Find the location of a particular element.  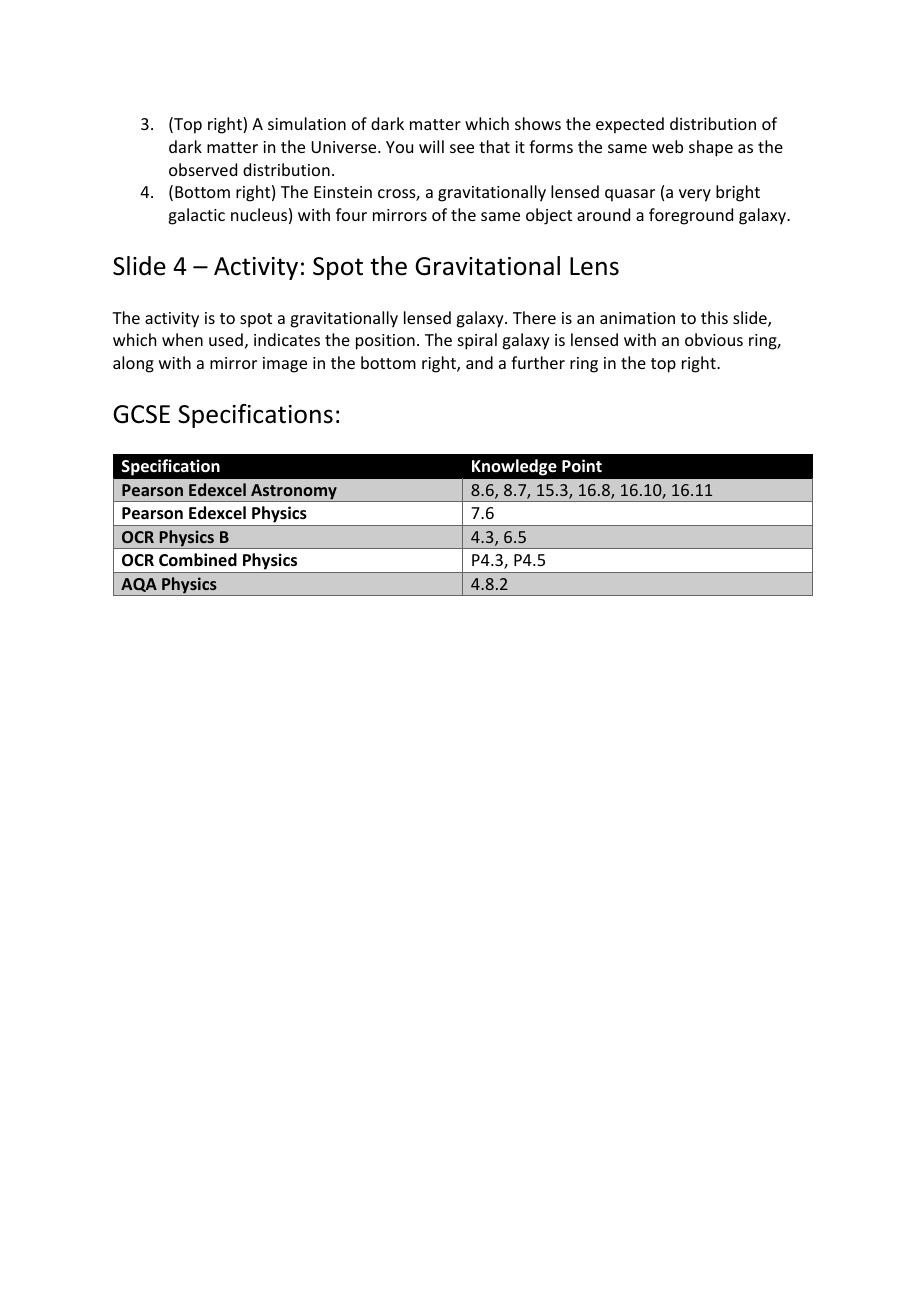

will is located at coordinates (431, 146).
